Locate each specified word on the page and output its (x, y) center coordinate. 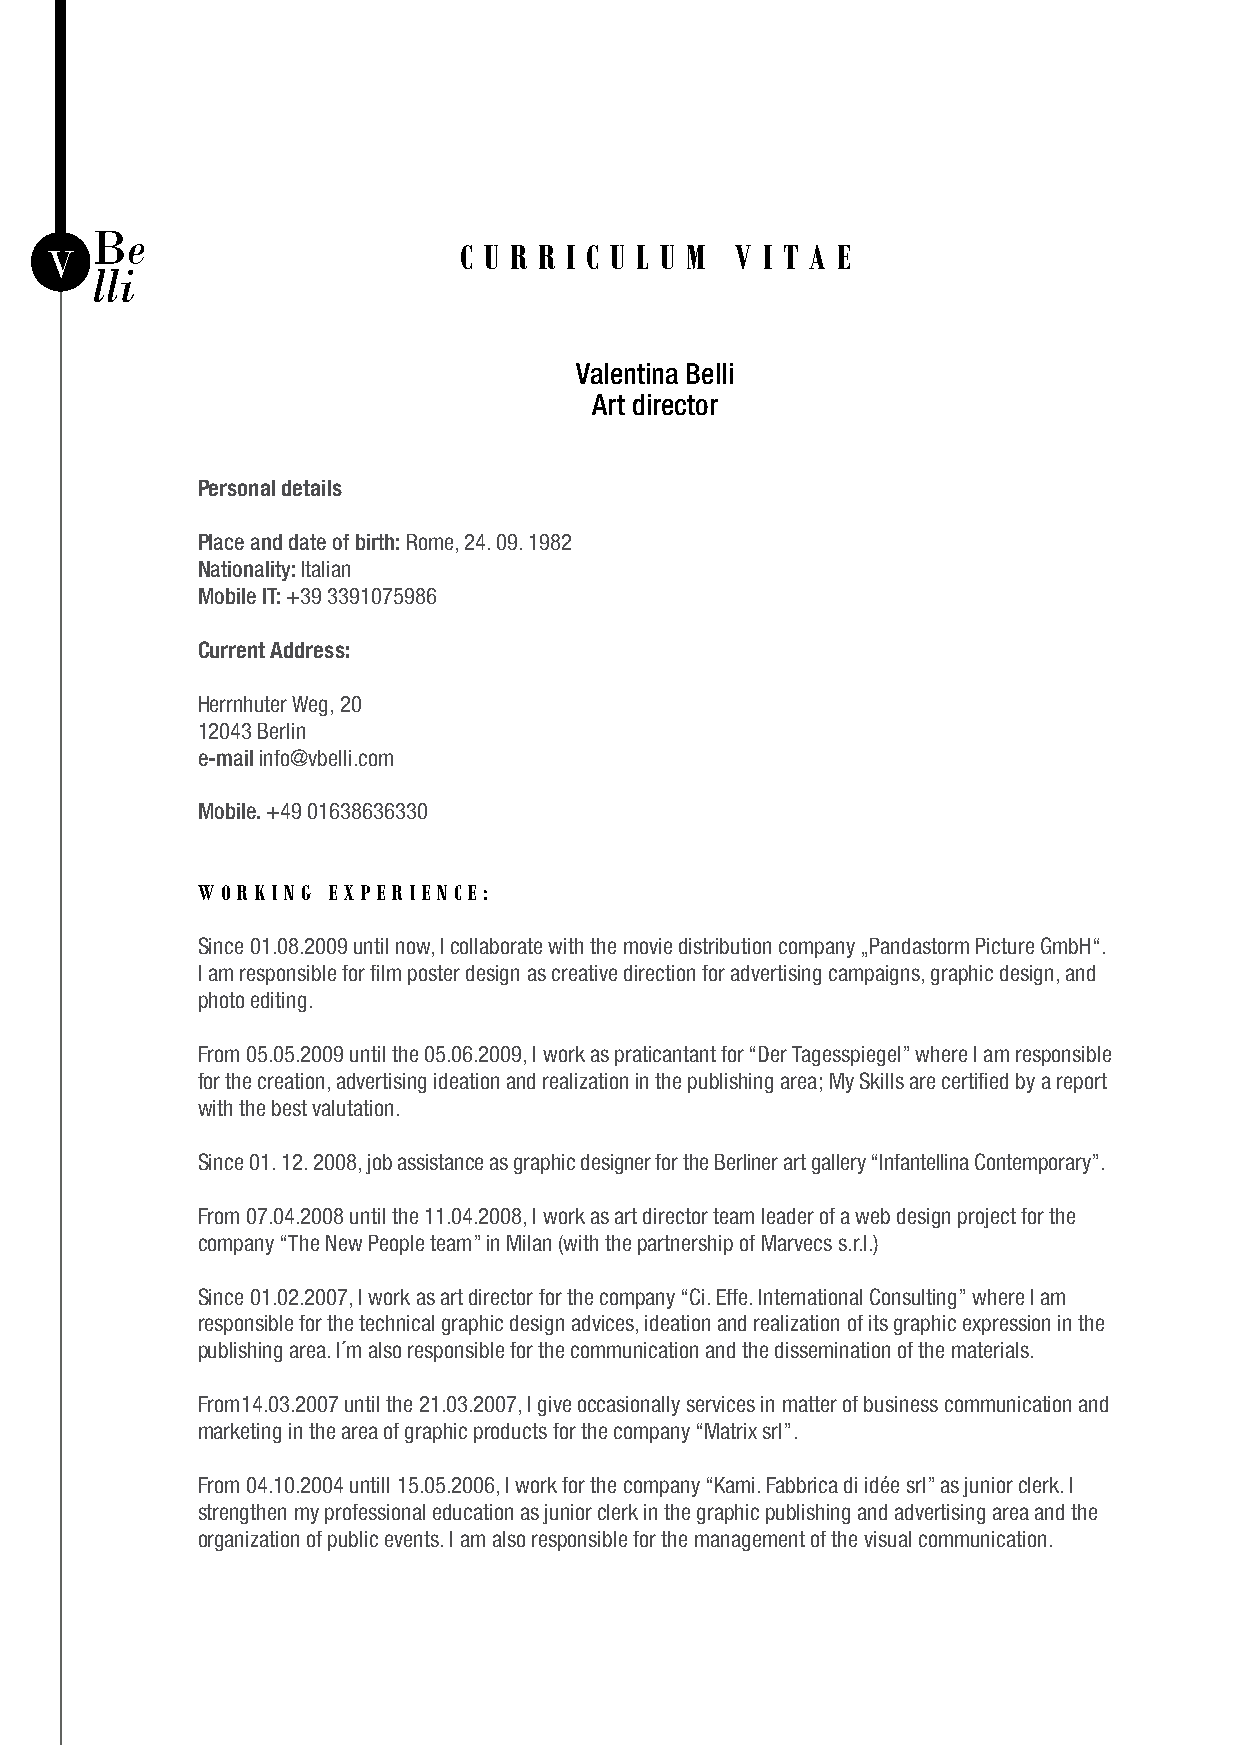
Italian (326, 569)
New (344, 1243)
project (987, 1218)
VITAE (792, 257)
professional (375, 1514)
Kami (734, 1485)
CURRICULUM (583, 257)
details (312, 488)
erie (403, 892)
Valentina (627, 373)
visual (887, 1539)
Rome (430, 542)
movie (648, 946)
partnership (685, 1245)
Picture (1005, 946)
